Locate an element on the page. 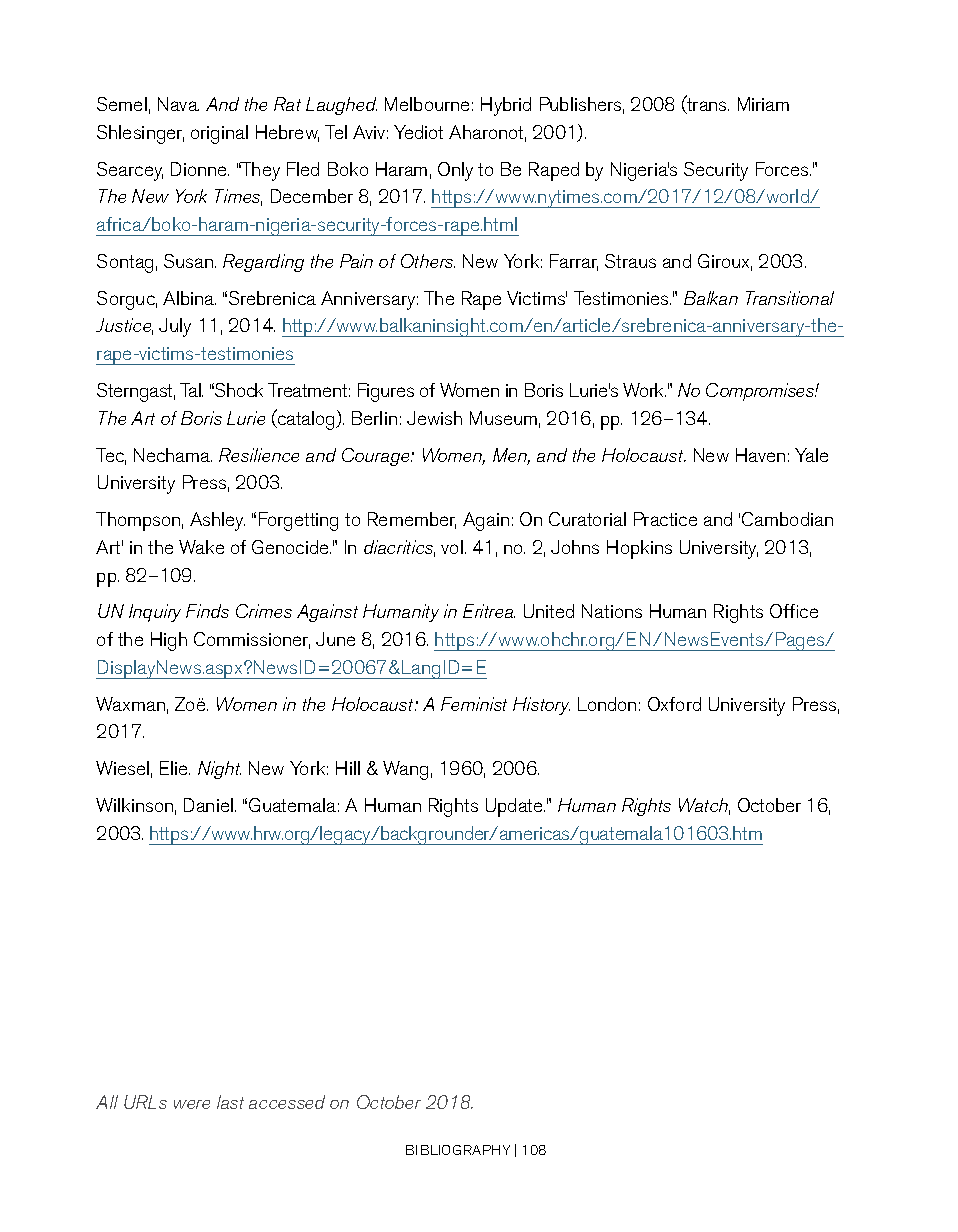  were is located at coordinates (192, 1104).
